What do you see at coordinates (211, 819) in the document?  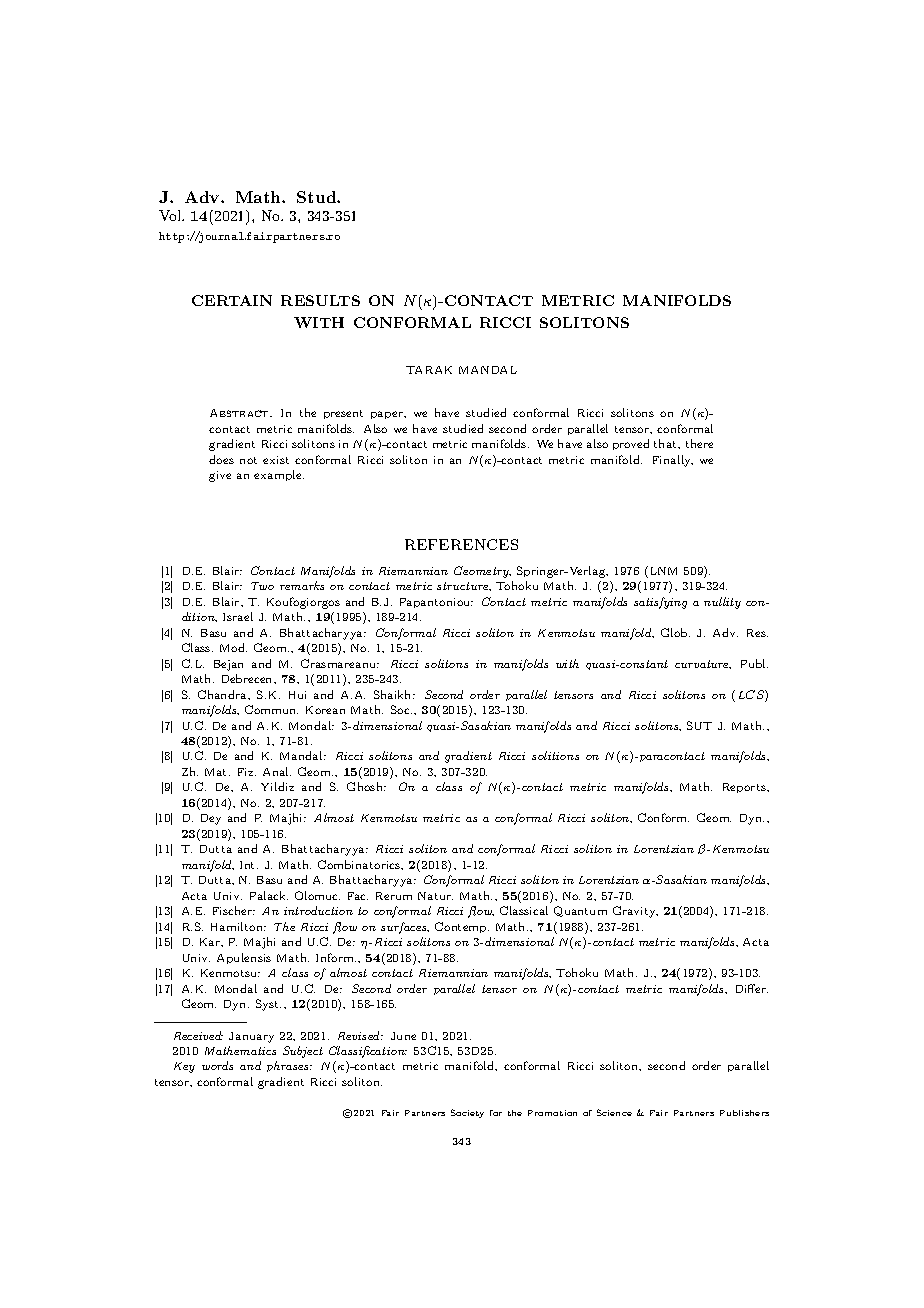 I see `Dey` at bounding box center [211, 819].
